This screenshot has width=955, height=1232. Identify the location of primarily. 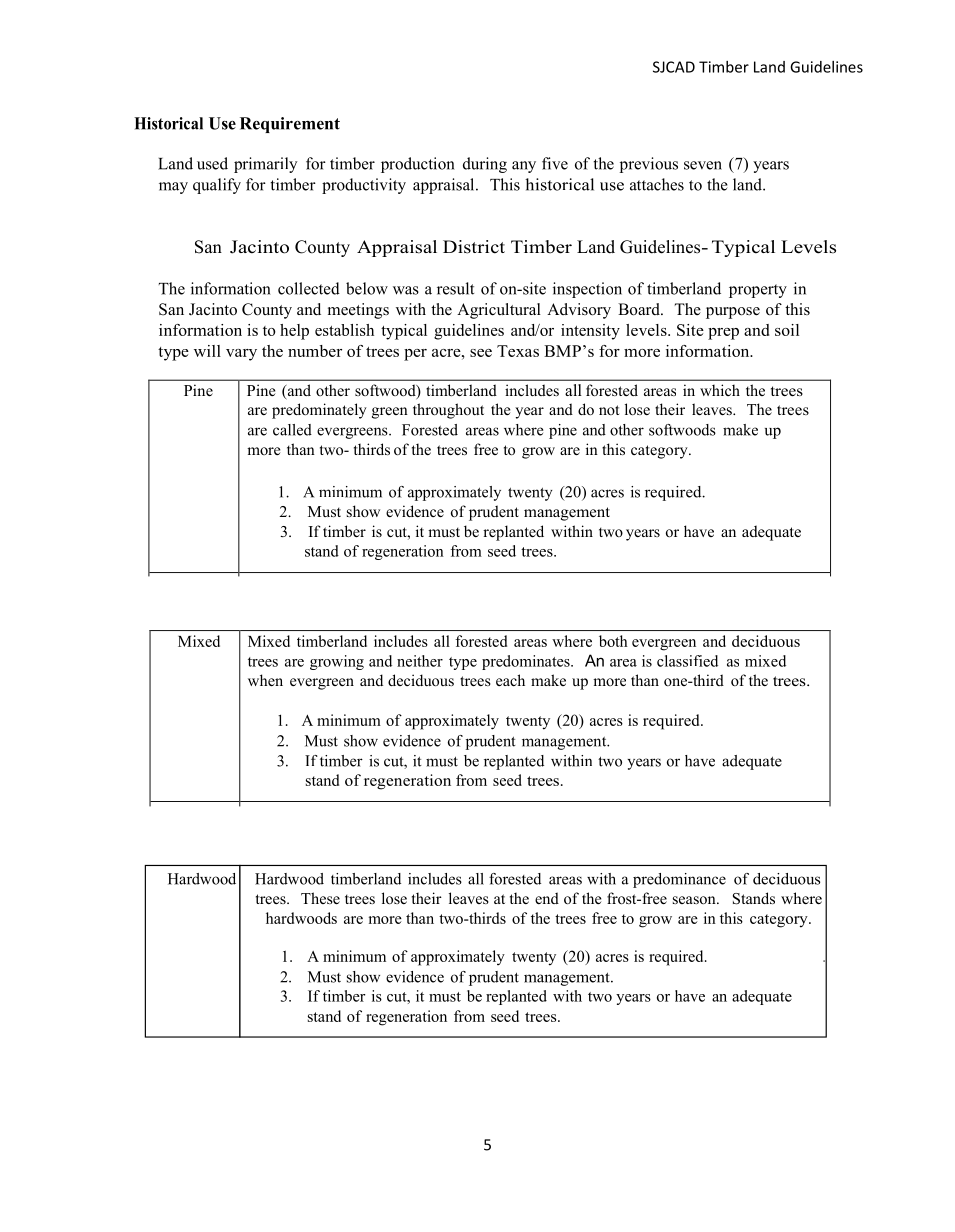
(266, 165).
